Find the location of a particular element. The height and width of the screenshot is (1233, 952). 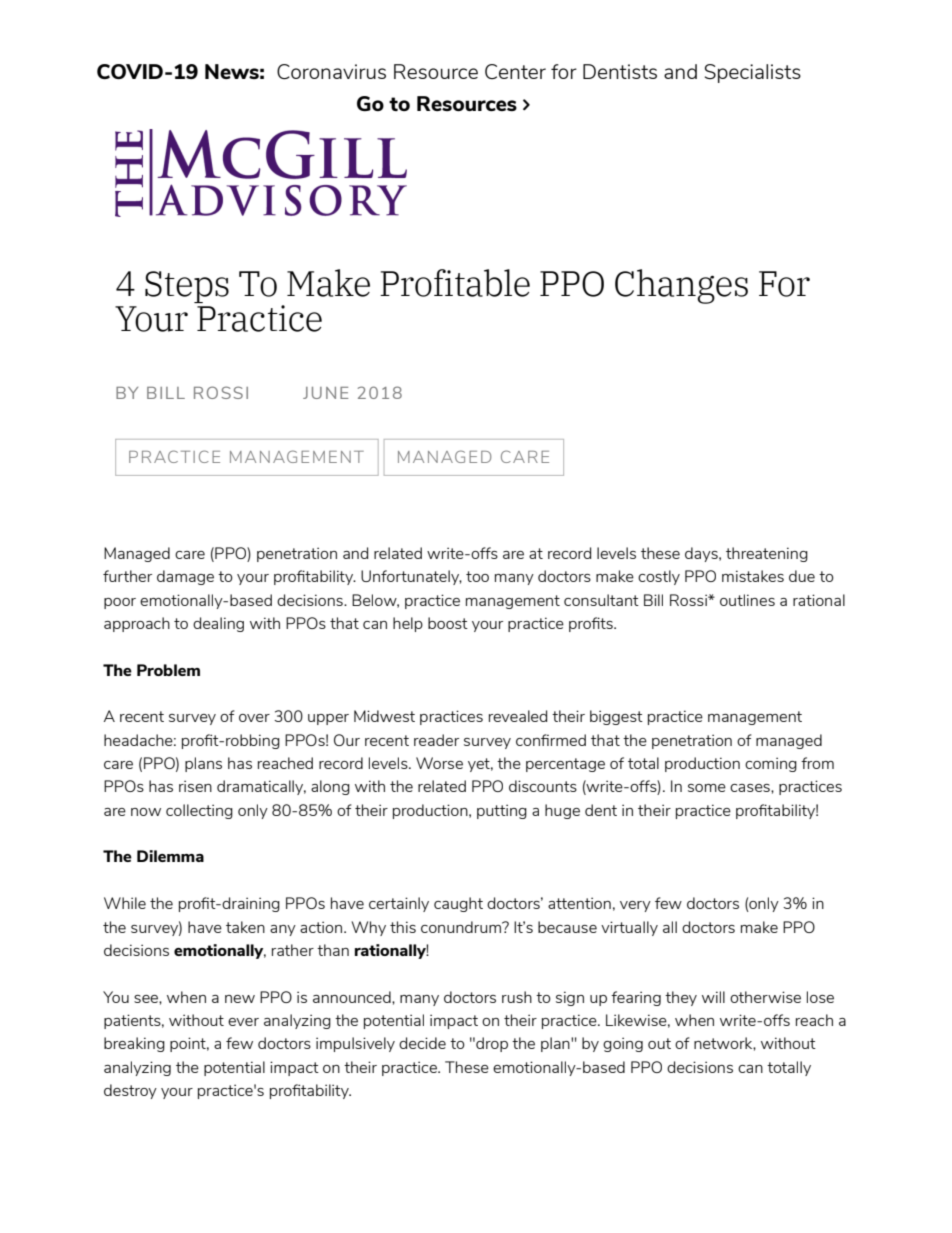

Changes is located at coordinates (681, 286).
